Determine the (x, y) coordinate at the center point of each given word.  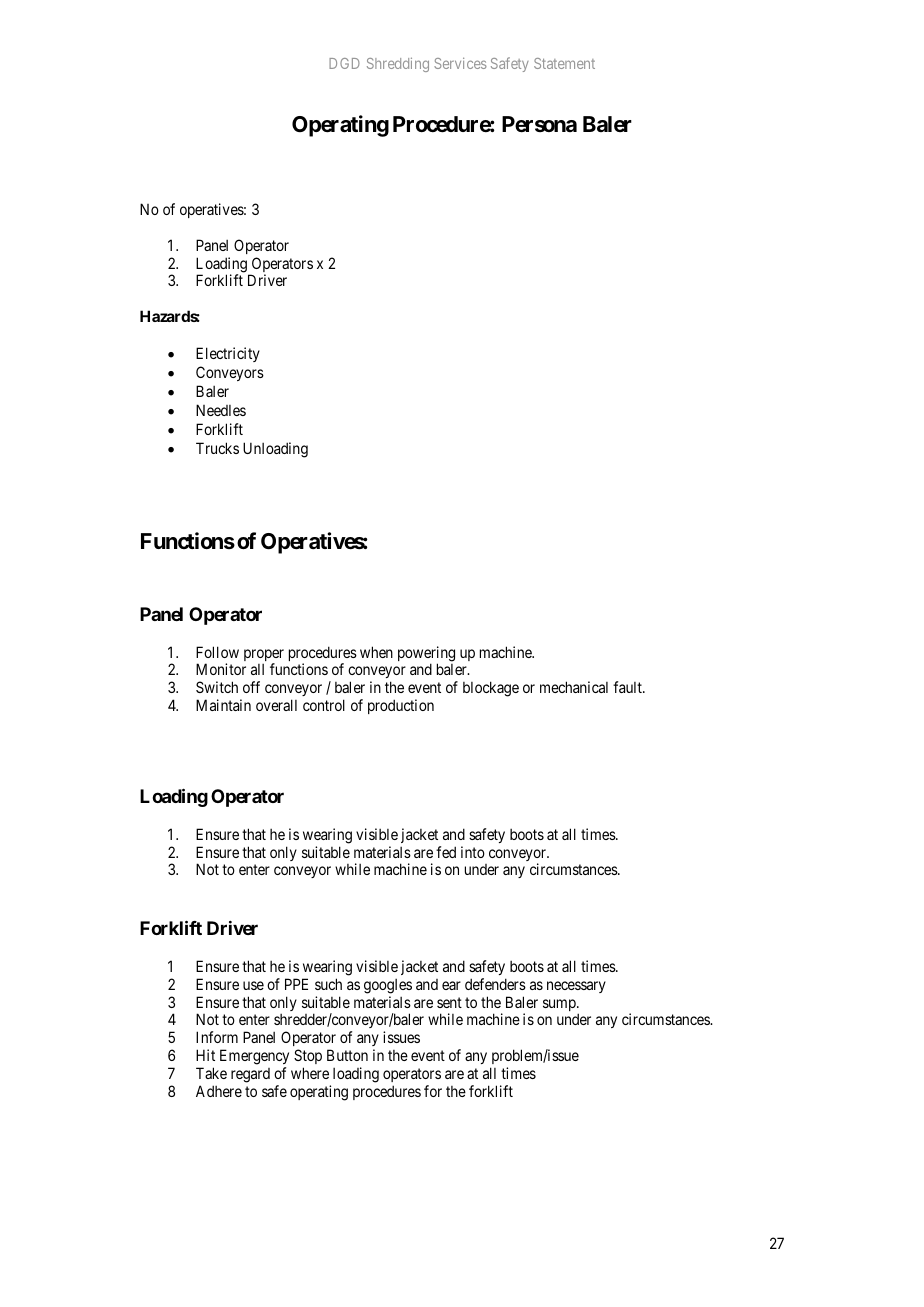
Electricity (228, 354)
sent (449, 1002)
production (401, 706)
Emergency (254, 1058)
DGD (344, 63)
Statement (564, 63)
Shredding (398, 64)
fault (628, 687)
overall (276, 705)
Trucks (217, 448)
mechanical (574, 687)
